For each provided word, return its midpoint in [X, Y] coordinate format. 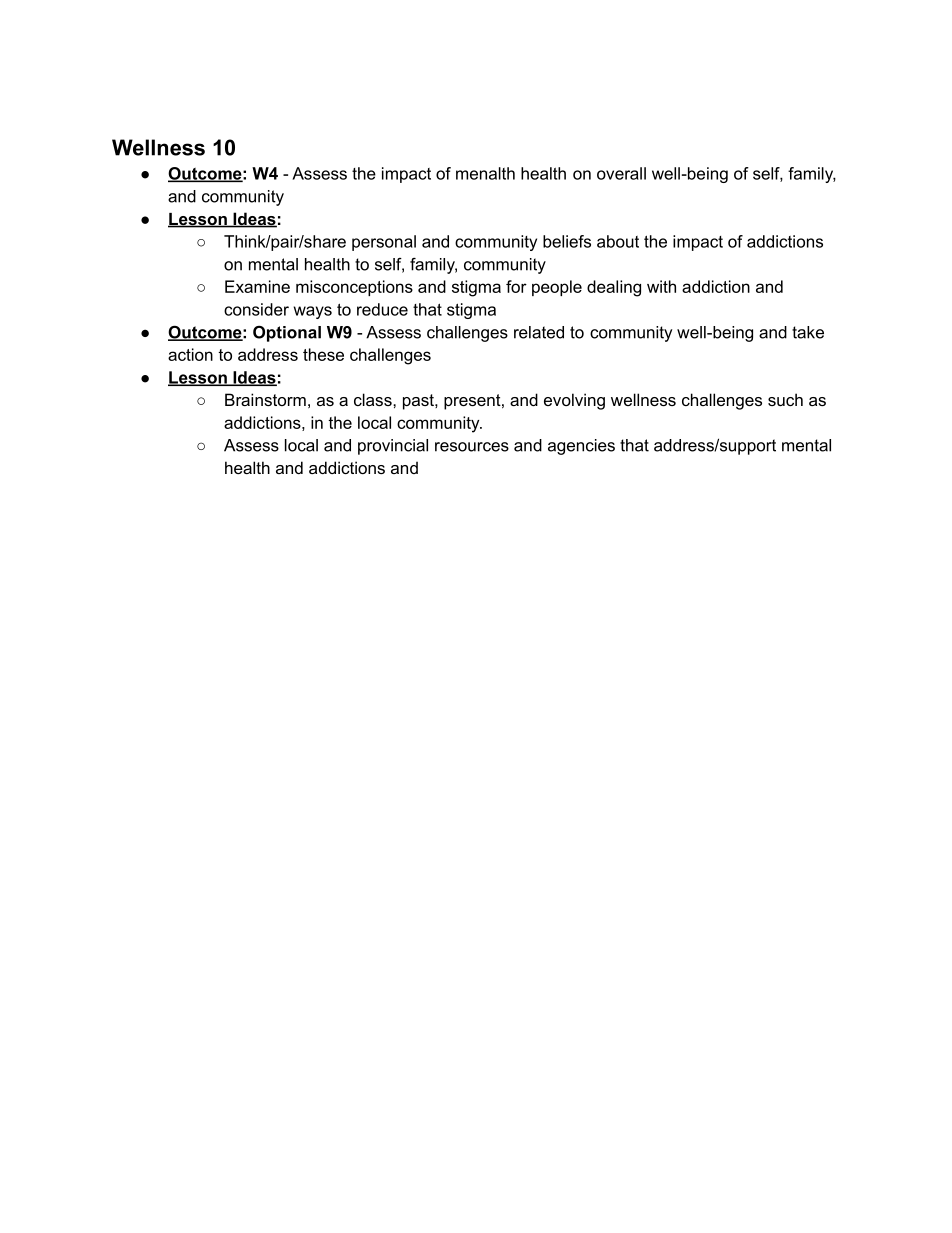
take [808, 332]
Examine [257, 286]
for [516, 286]
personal [384, 243]
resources [472, 447]
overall [621, 173]
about [618, 241]
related [539, 332]
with [661, 286]
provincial [393, 447]
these [323, 354]
